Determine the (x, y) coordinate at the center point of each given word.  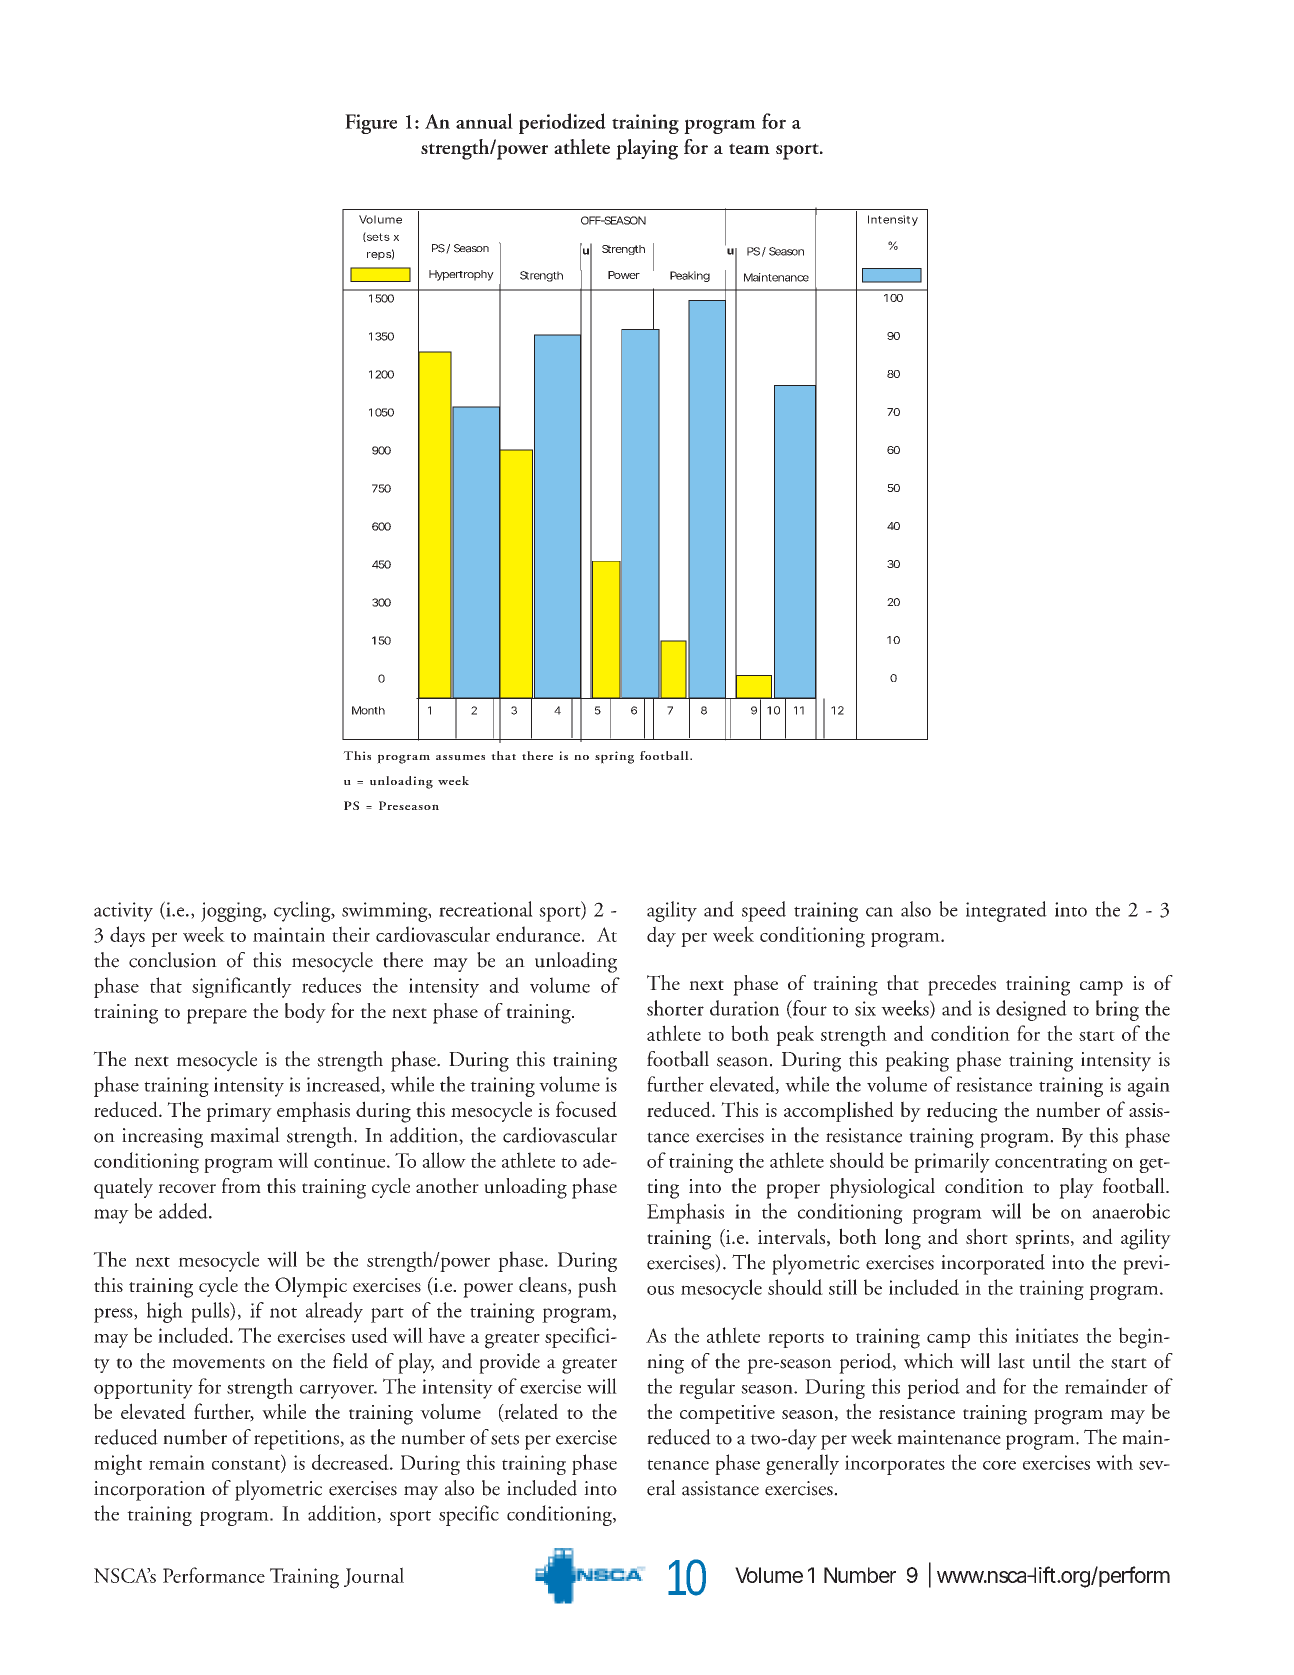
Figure (371, 124)
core (999, 1465)
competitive (727, 1414)
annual (484, 121)
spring (614, 757)
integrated (1006, 911)
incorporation (149, 1491)
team (749, 148)
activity (123, 912)
